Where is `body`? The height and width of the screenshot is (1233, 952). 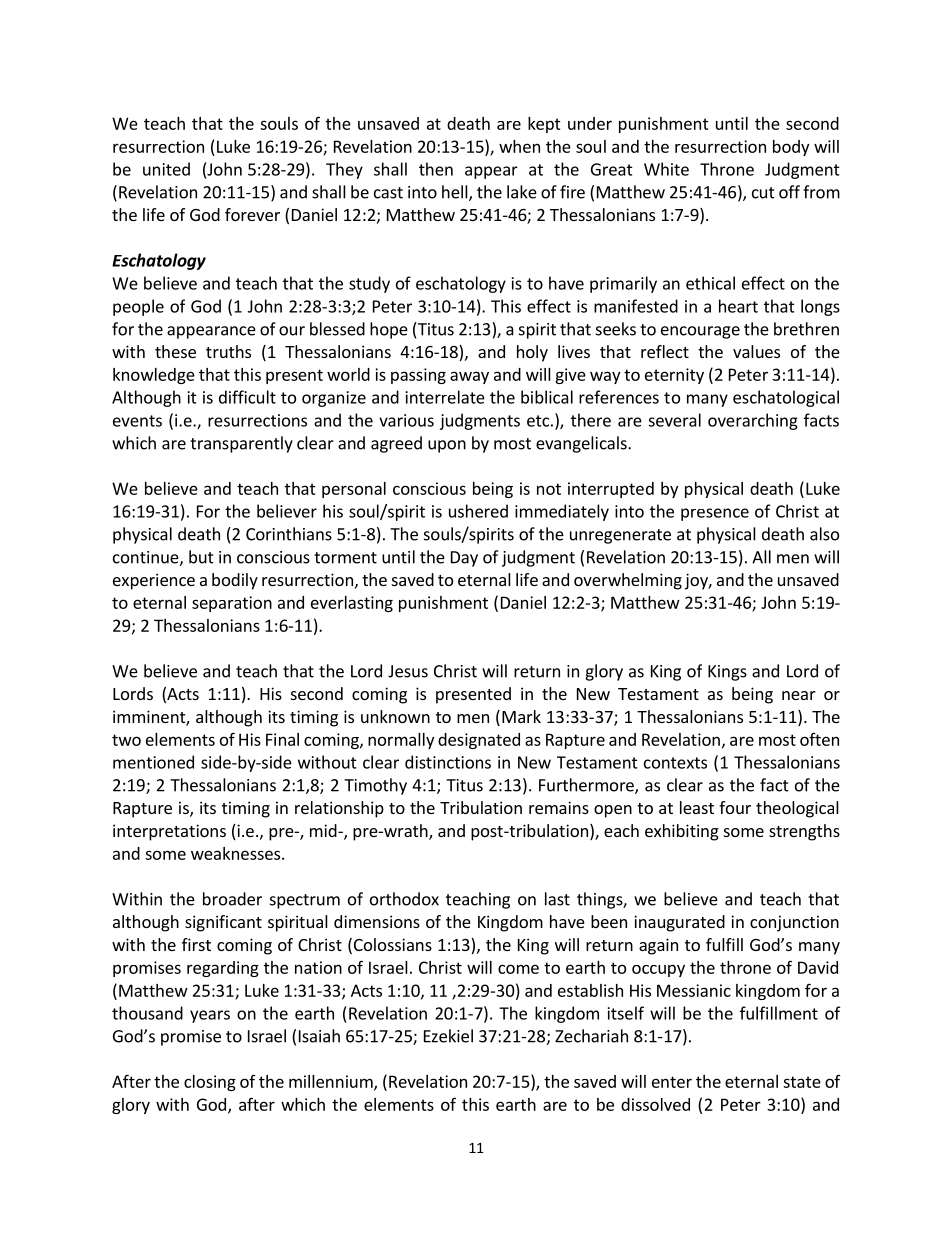
body is located at coordinates (791, 148).
